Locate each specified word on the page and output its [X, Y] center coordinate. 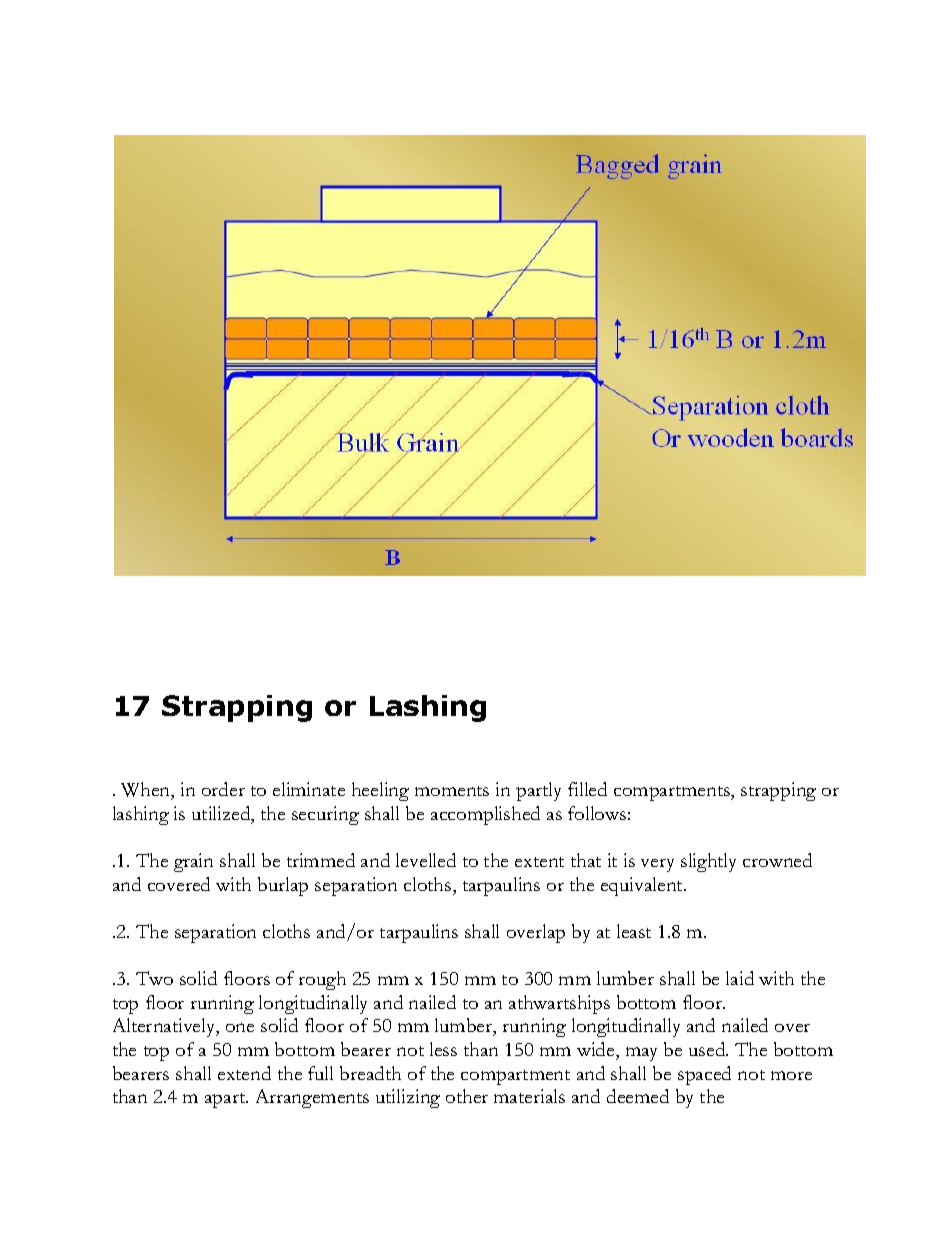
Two [154, 978]
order [223, 789]
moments [452, 791]
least [634, 931]
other [467, 1096]
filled [587, 789]
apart [226, 1100]
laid [740, 978]
